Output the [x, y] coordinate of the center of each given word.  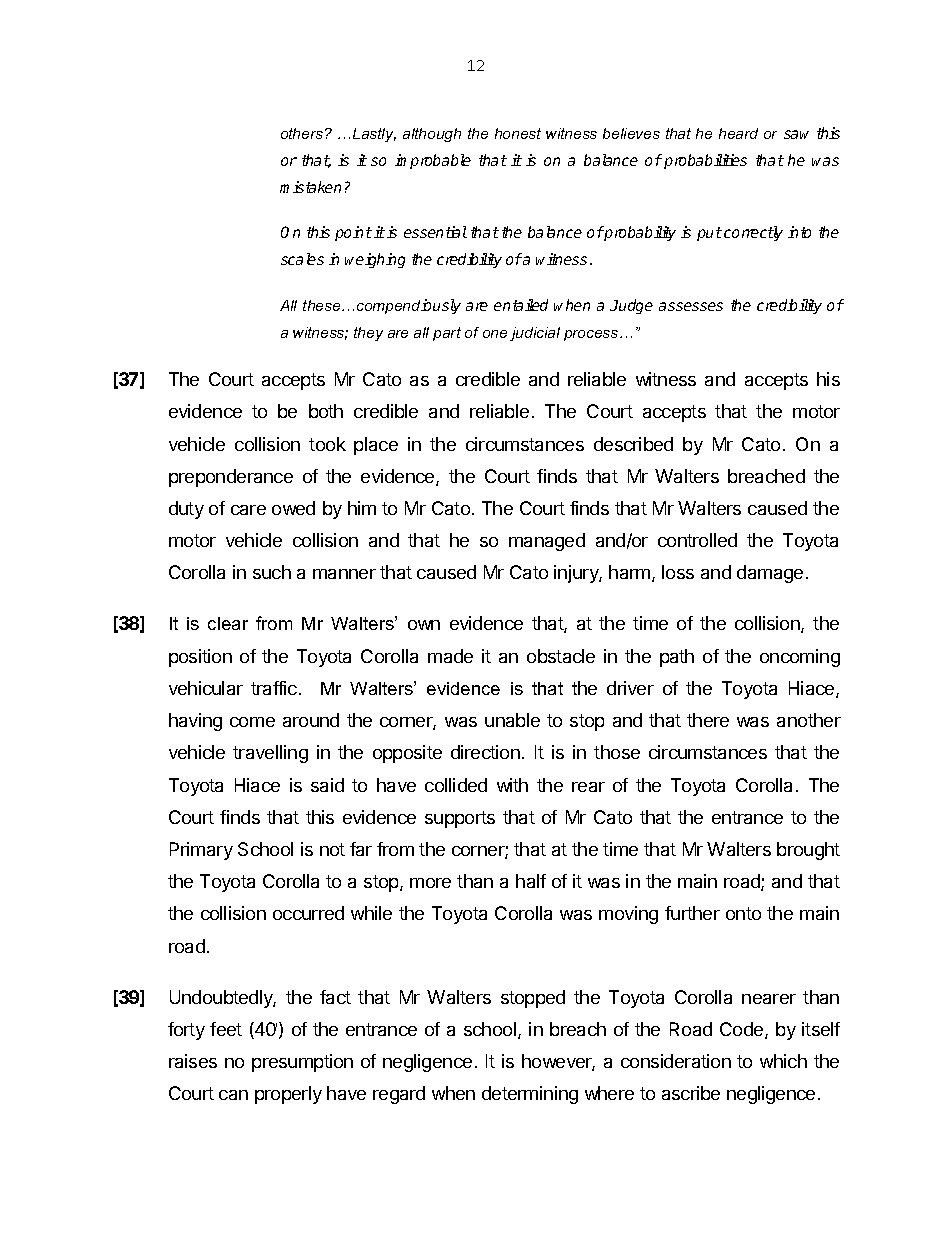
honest [518, 133]
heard [738, 133]
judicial [535, 334]
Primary [201, 851]
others [303, 133]
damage [770, 574]
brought [808, 851]
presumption [302, 1063]
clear [228, 623]
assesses [691, 306]
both [326, 411]
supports [460, 819]
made [450, 656]
